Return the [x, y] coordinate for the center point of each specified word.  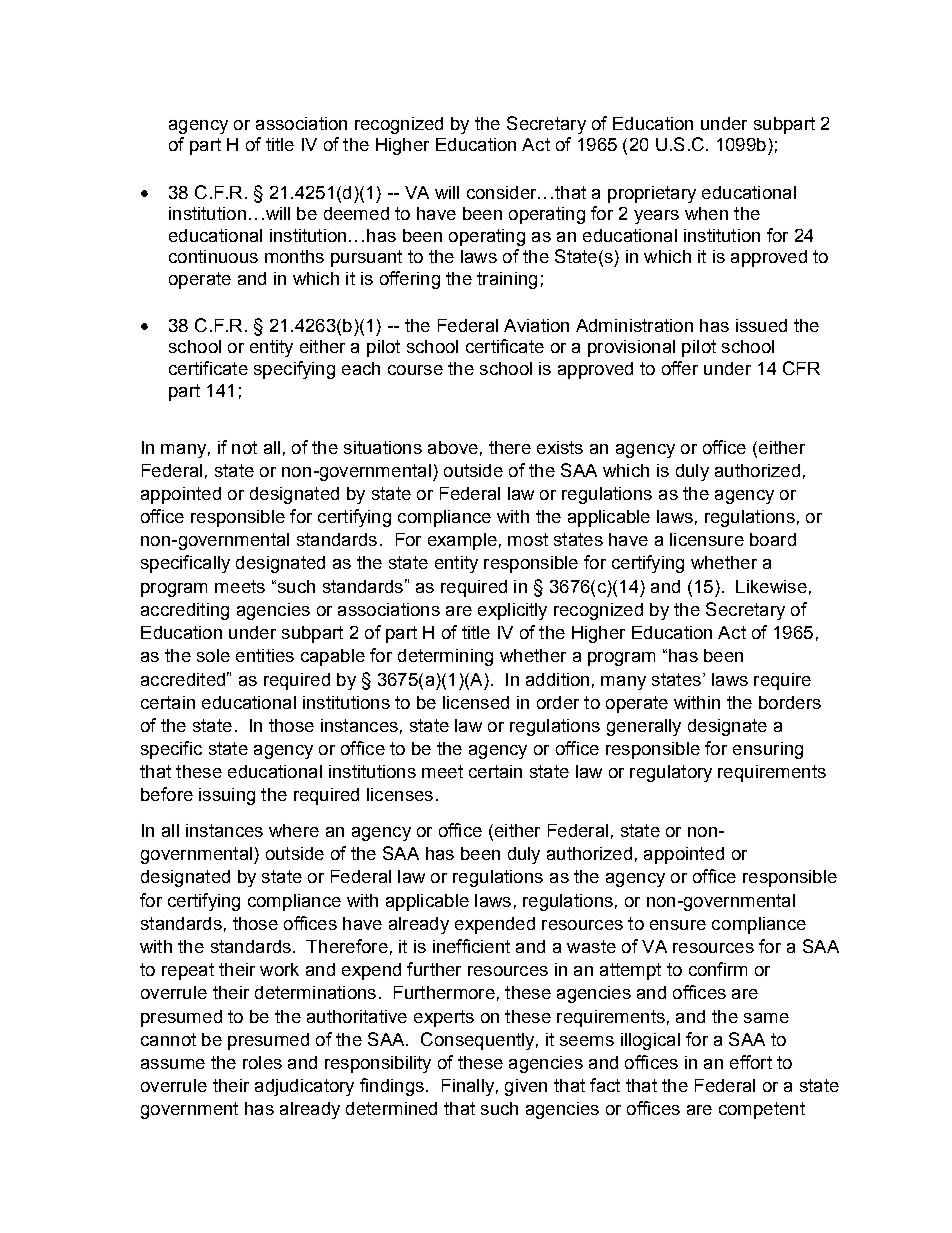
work [279, 969]
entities [265, 655]
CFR [801, 368]
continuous [213, 256]
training [507, 280]
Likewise [771, 586]
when [706, 213]
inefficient [471, 946]
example [462, 541]
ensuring [768, 750]
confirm [718, 969]
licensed [476, 702]
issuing [227, 796]
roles [262, 1062]
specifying [294, 370]
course [415, 370]
